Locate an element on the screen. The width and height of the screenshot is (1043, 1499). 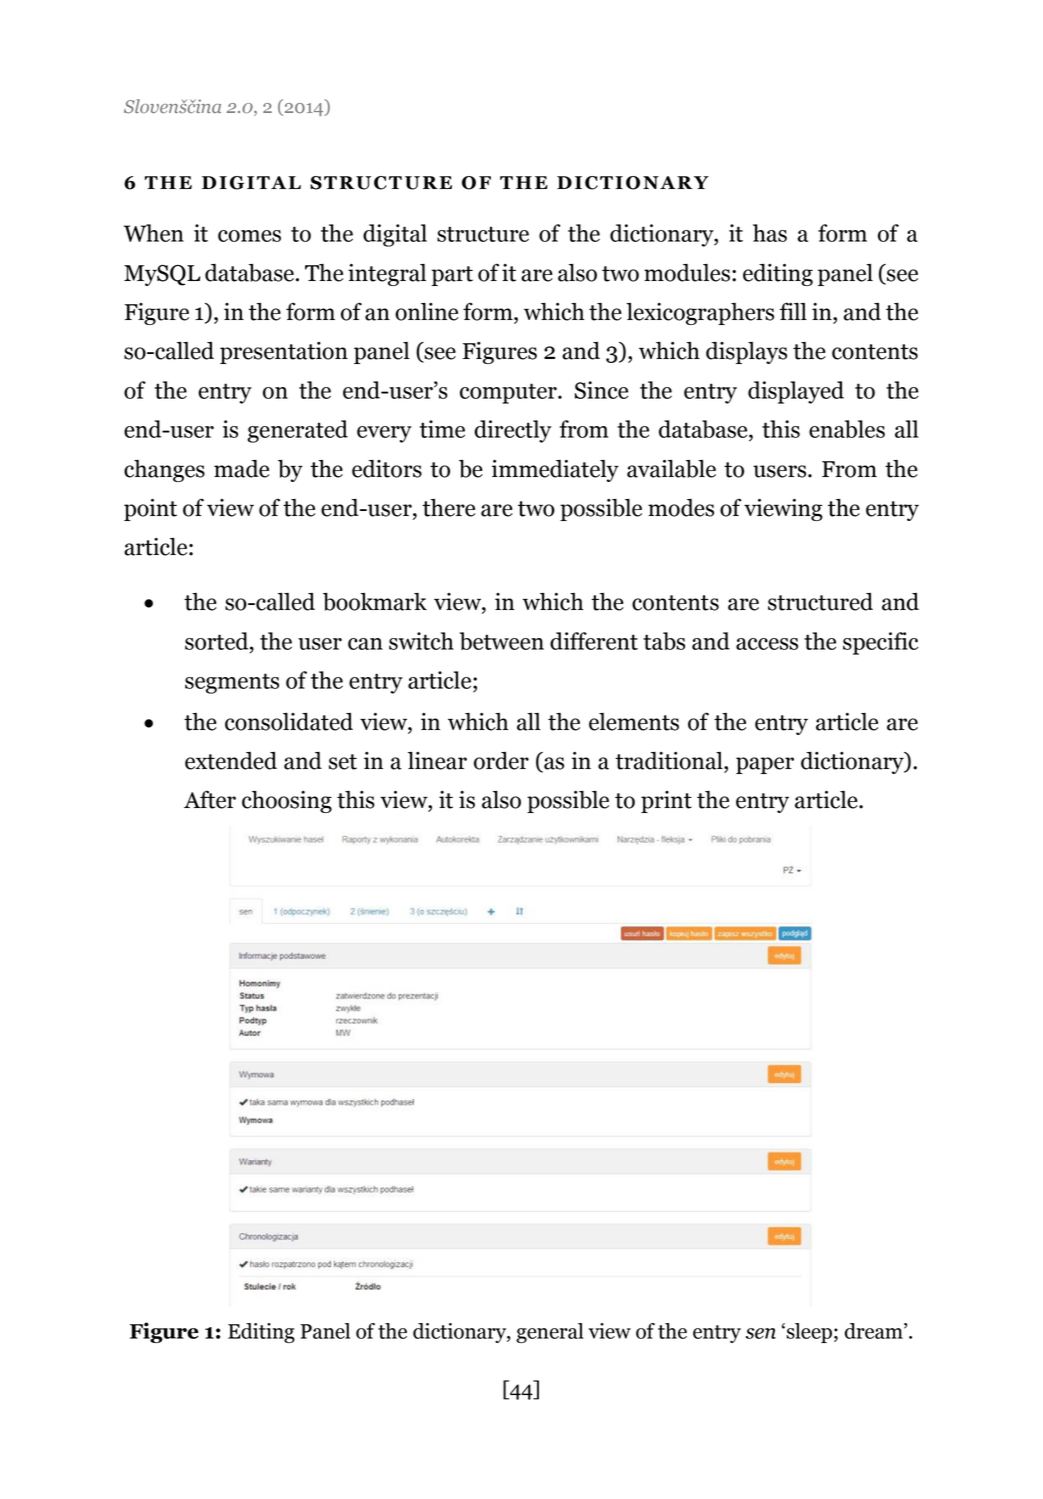
After is located at coordinates (210, 799).
